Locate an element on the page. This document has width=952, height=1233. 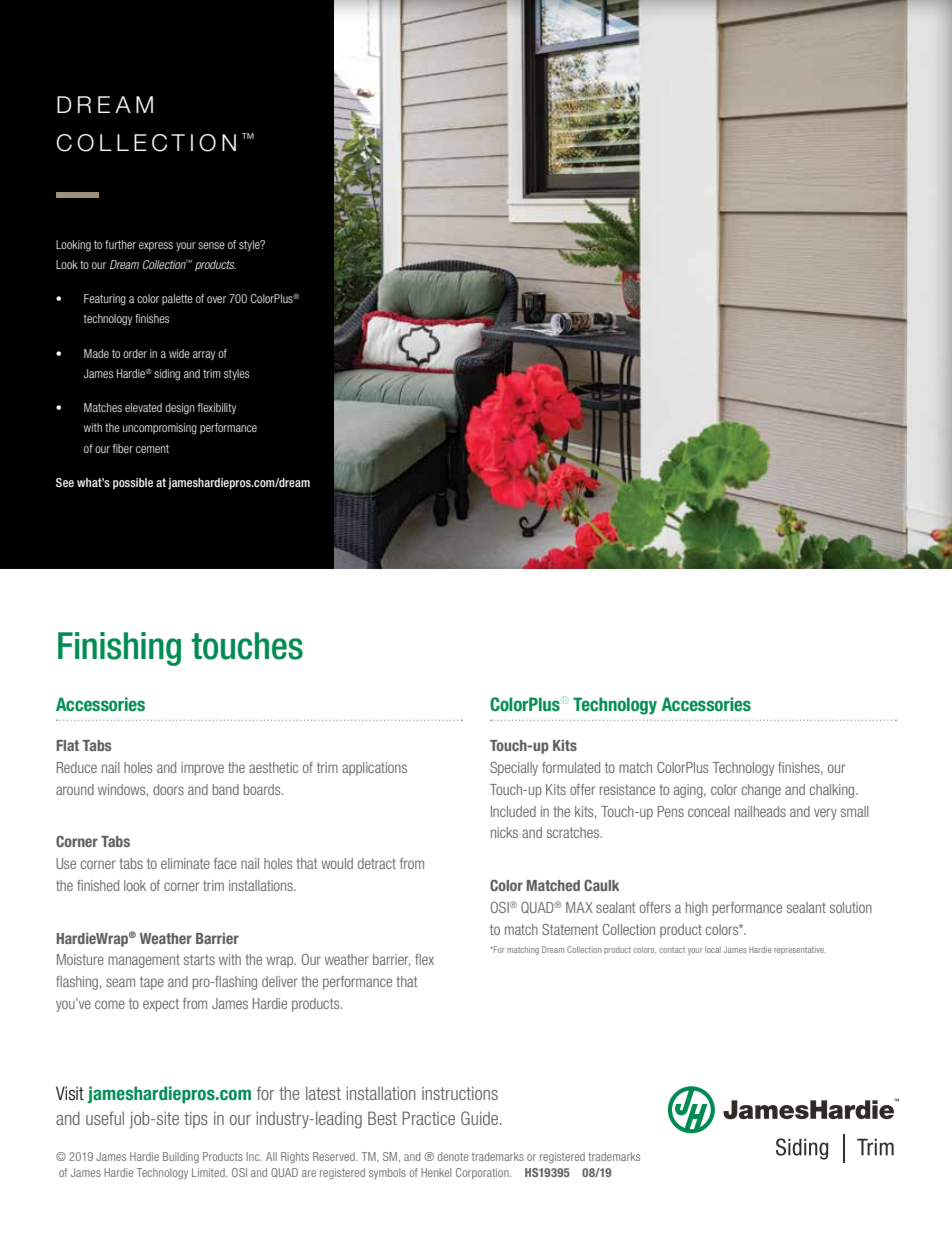
Building is located at coordinates (181, 1157).
